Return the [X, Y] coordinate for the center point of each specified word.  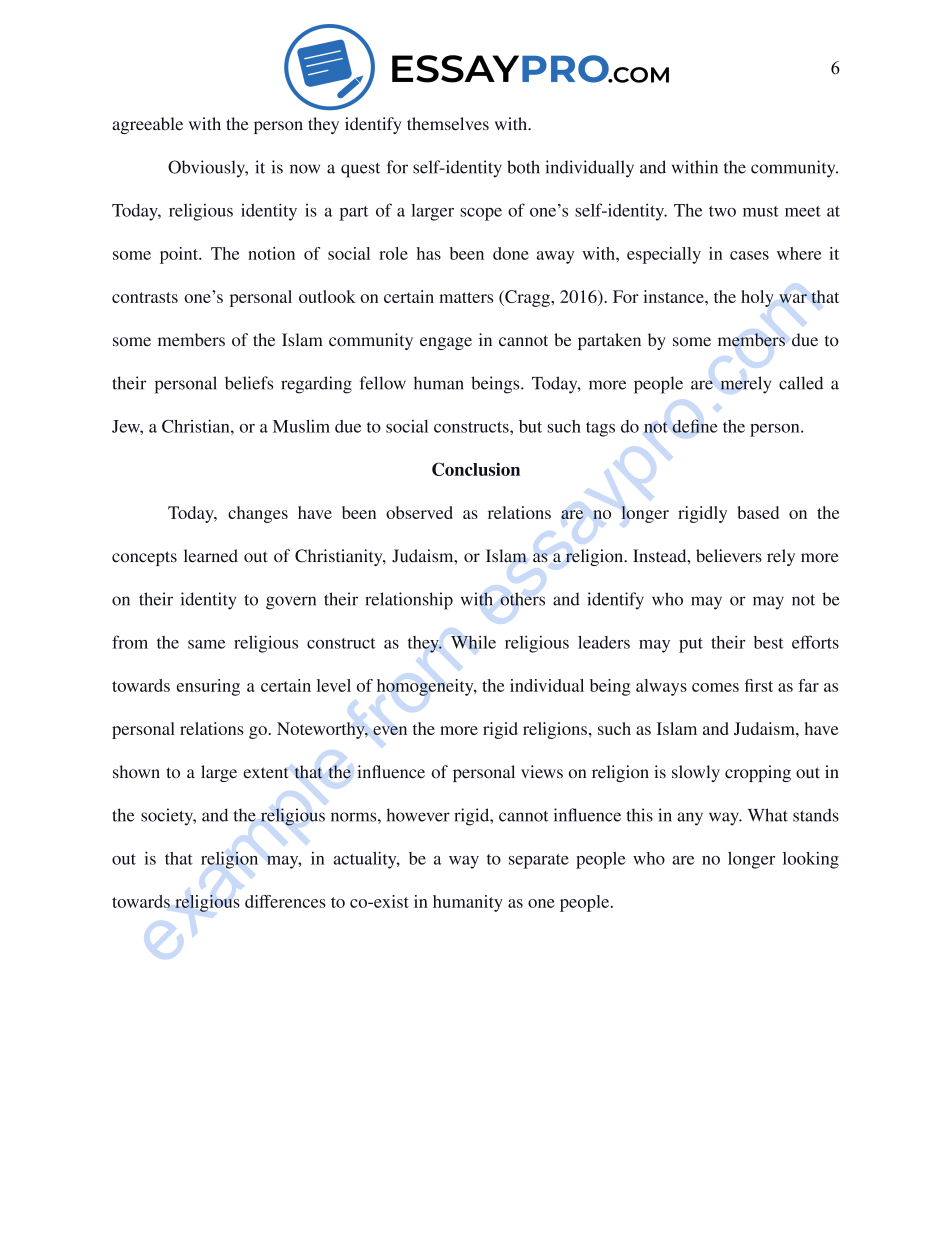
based [758, 512]
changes [258, 514]
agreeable [147, 125]
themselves [448, 123]
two [722, 211]
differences [285, 901]
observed [419, 512]
